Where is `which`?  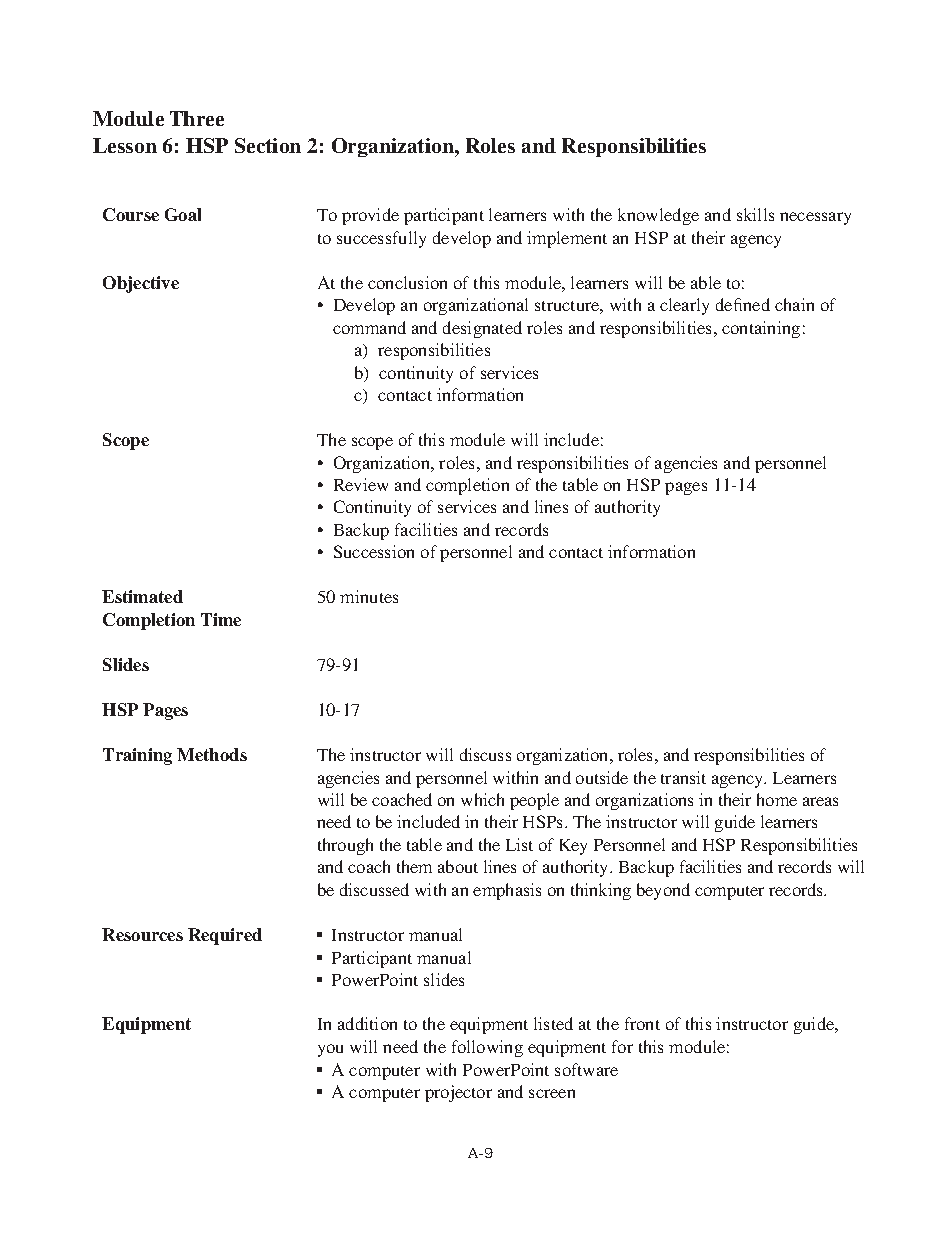
which is located at coordinates (482, 799).
